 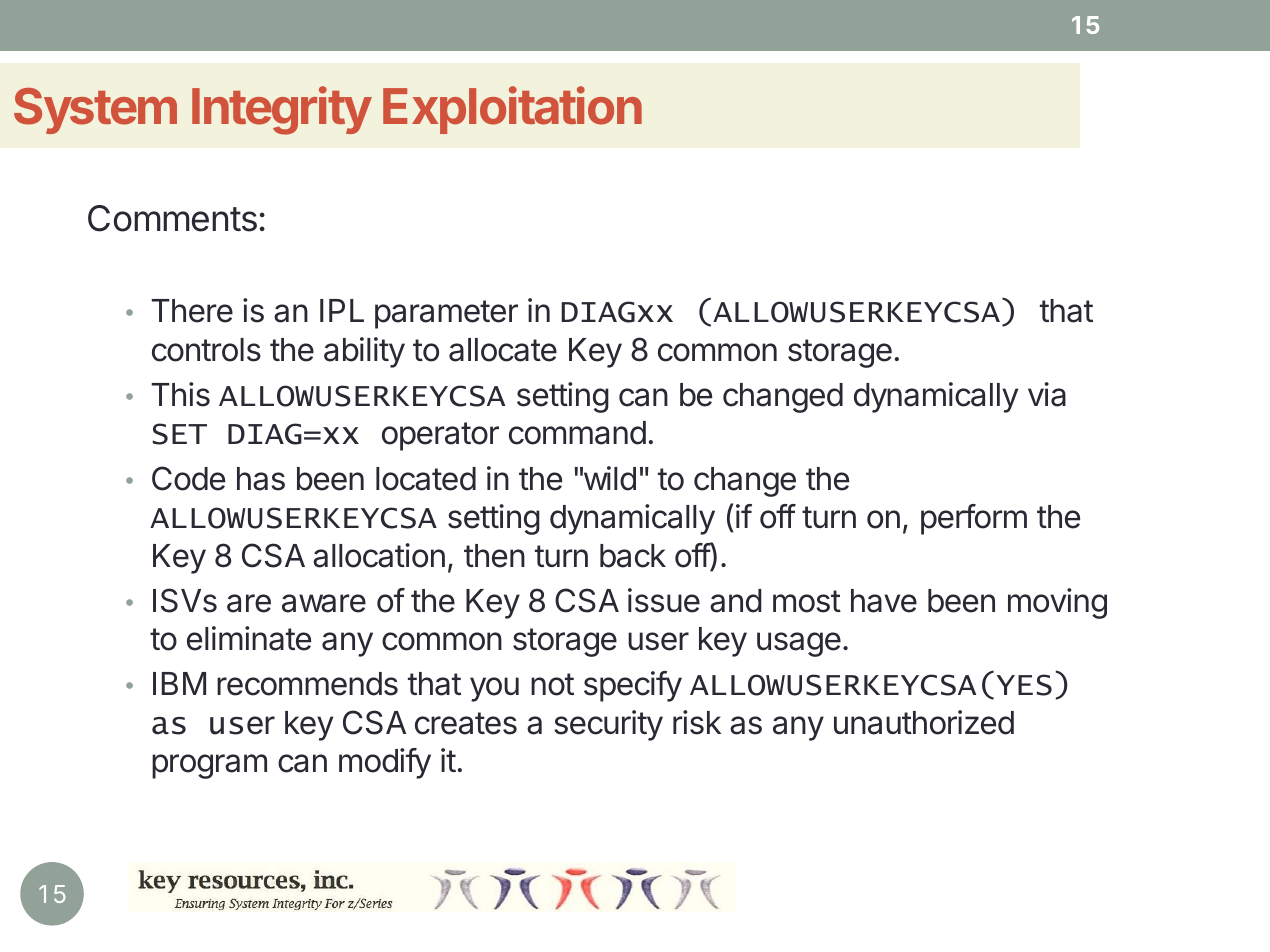 What do you see at coordinates (664, 600) in the screenshot?
I see `issue` at bounding box center [664, 600].
